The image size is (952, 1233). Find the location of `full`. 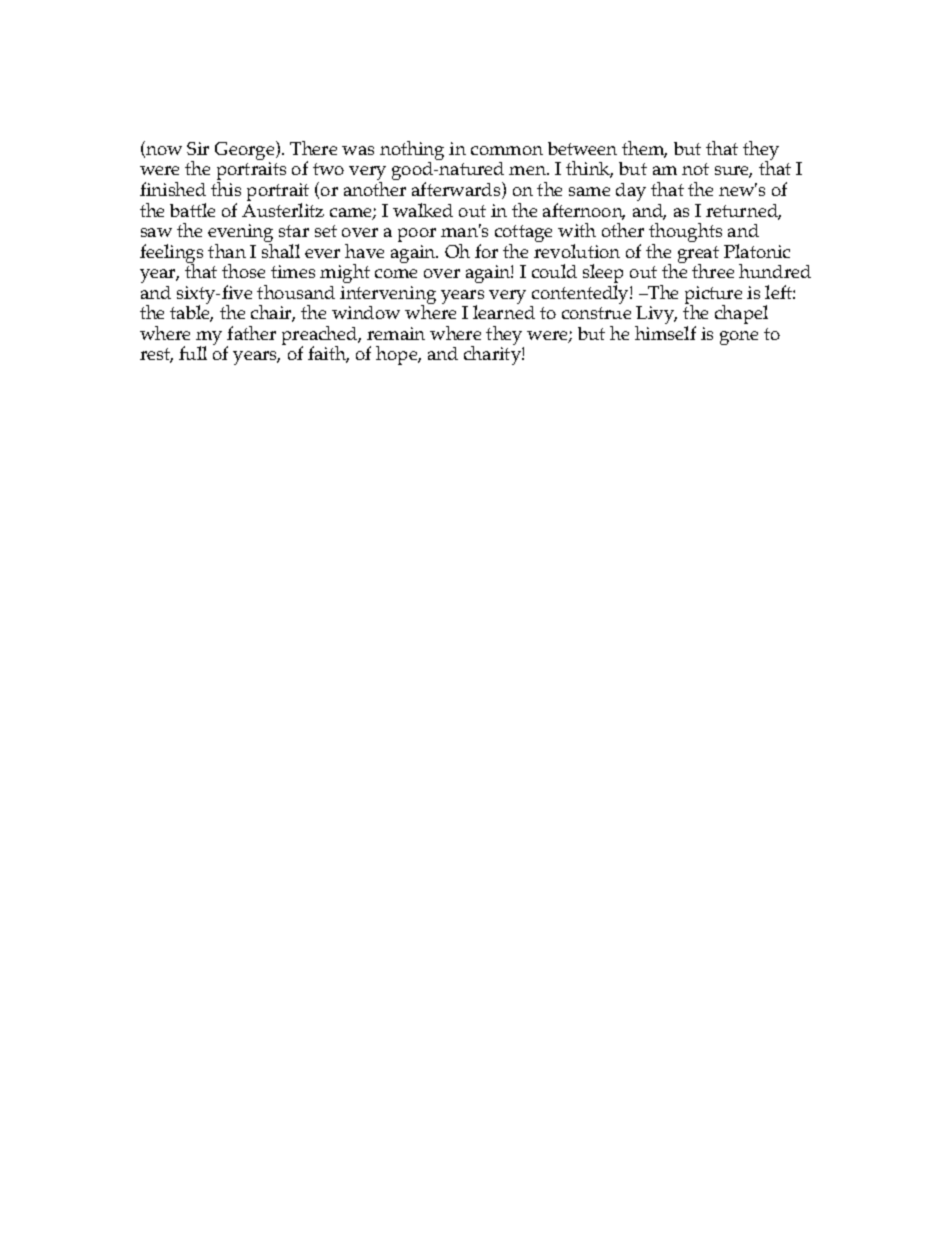

full is located at coordinates (193, 353).
